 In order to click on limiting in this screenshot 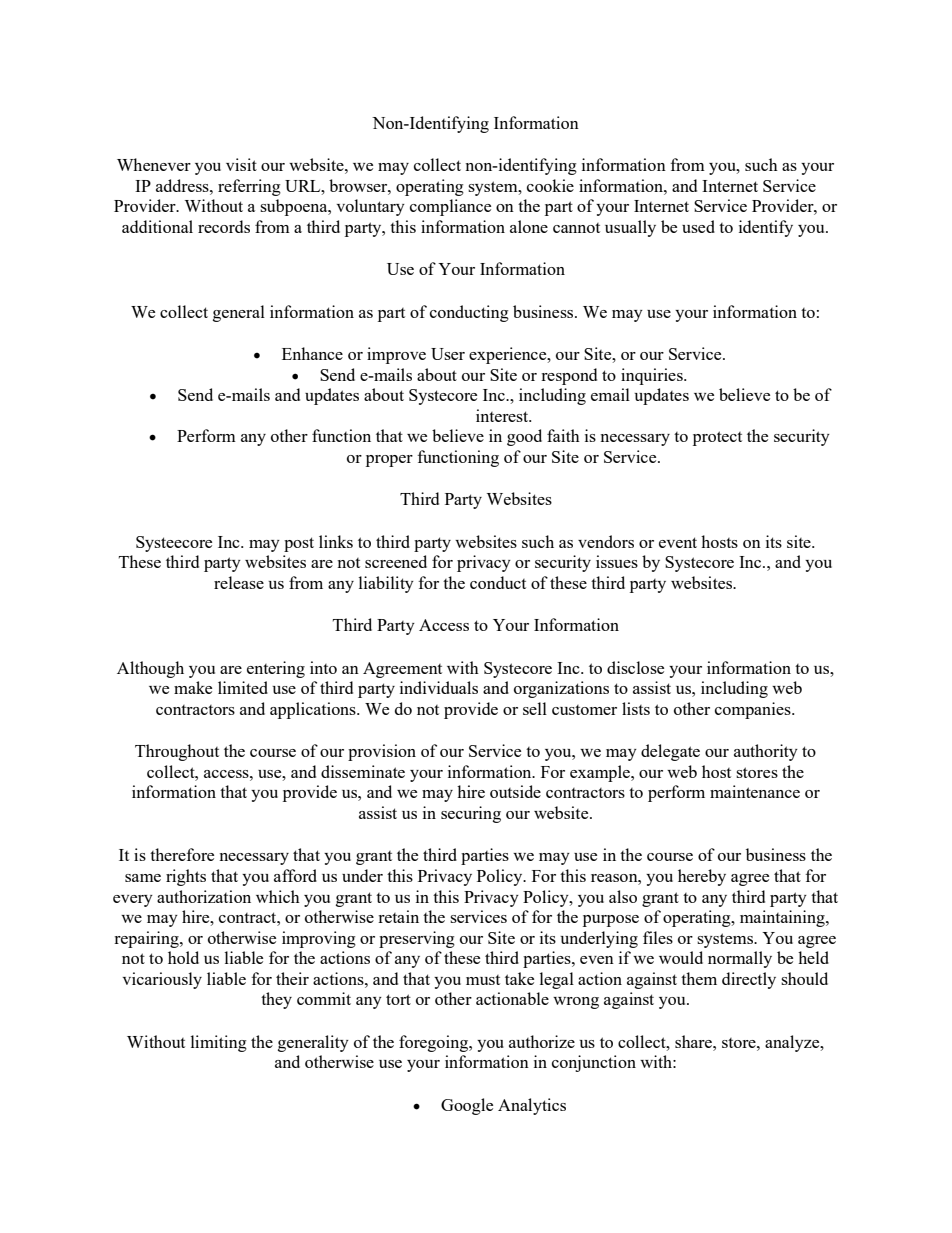, I will do `click(219, 1043)`.
